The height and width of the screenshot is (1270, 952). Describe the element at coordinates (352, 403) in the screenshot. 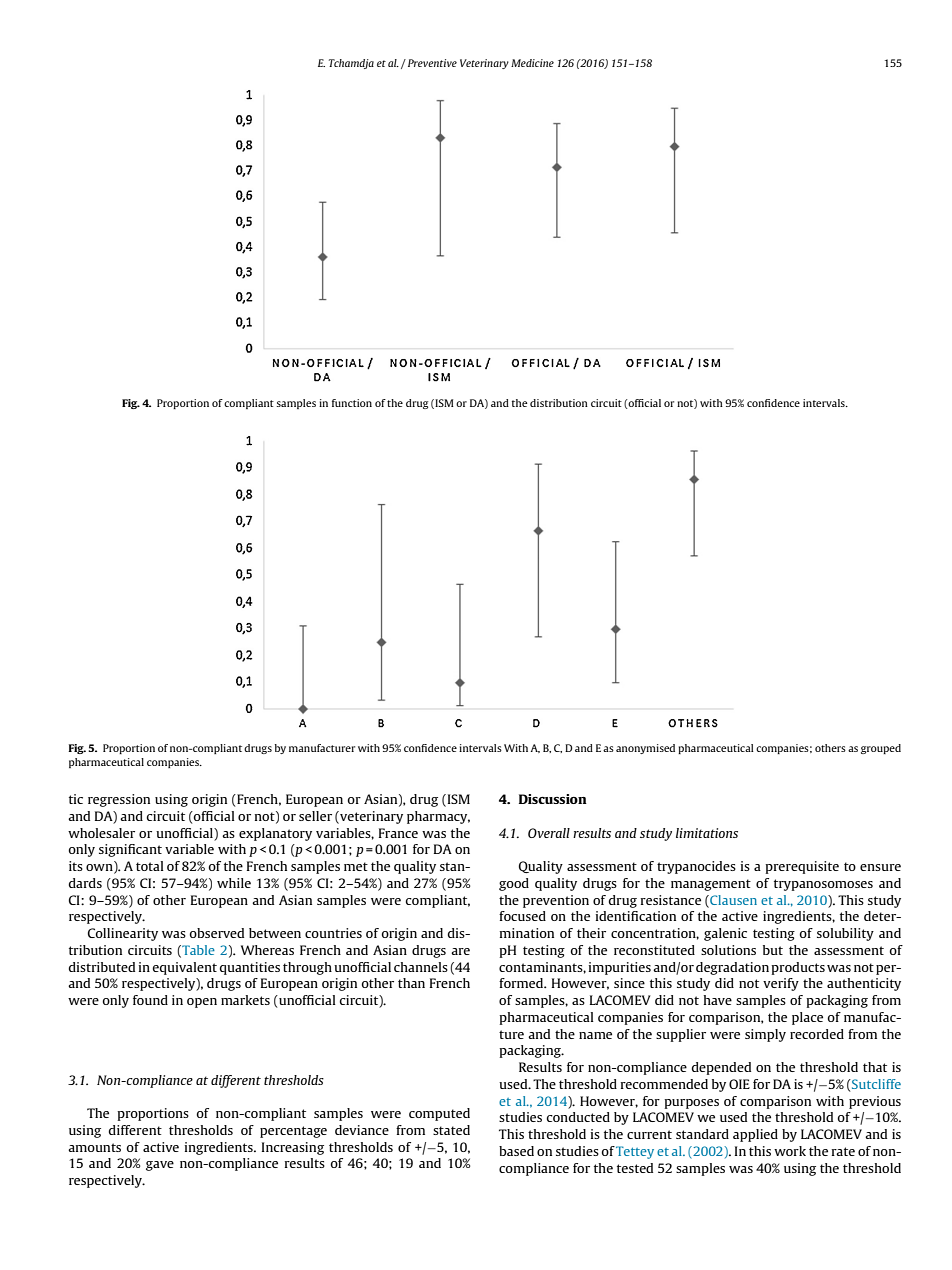

I see `function` at that location.
